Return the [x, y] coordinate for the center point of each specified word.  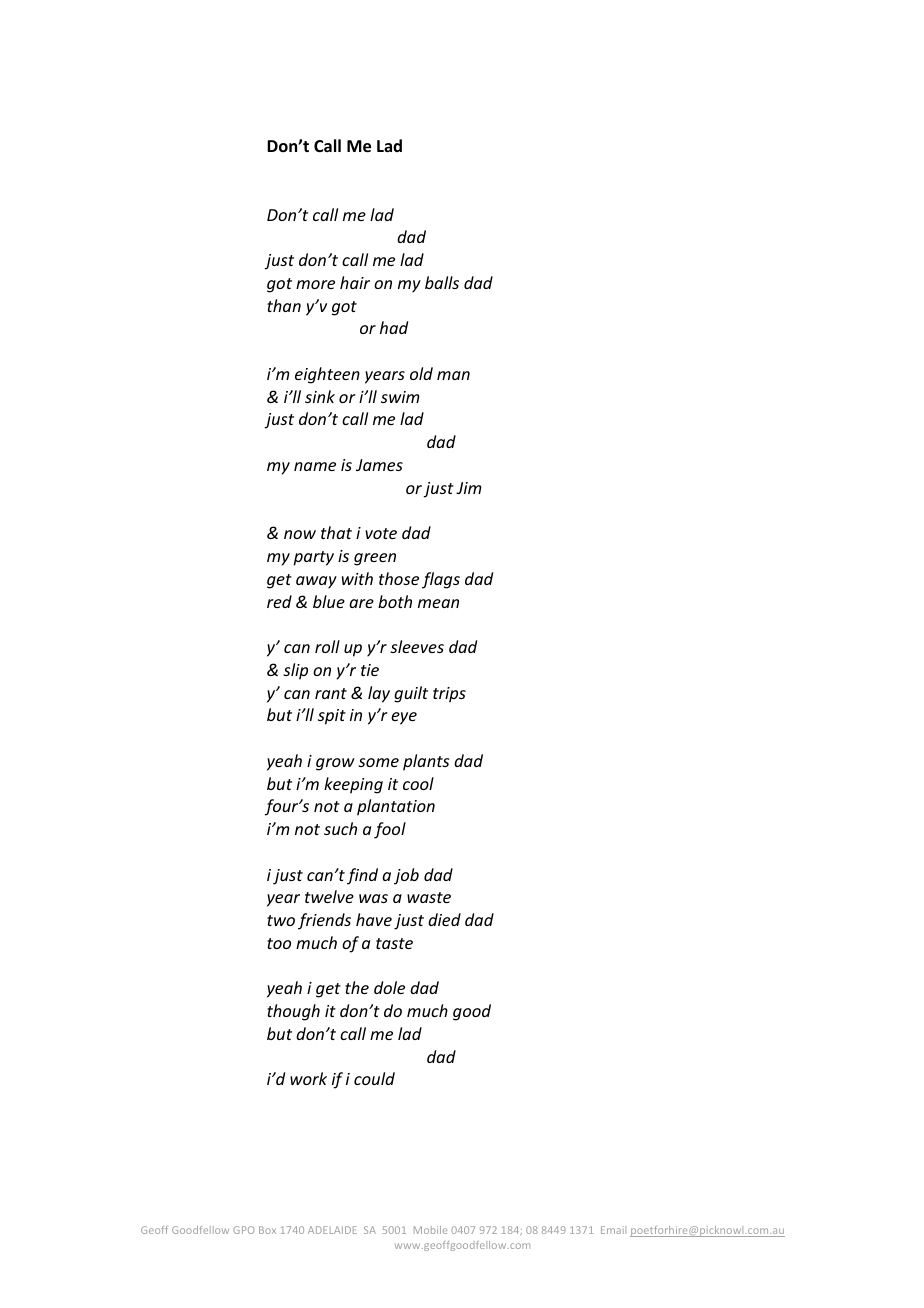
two [281, 920]
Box [267, 1230]
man [453, 375]
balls [442, 282]
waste [429, 897]
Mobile [430, 1230]
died [444, 919]
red [279, 601]
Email [613, 1230]
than [284, 305]
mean [438, 603]
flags [441, 580]
